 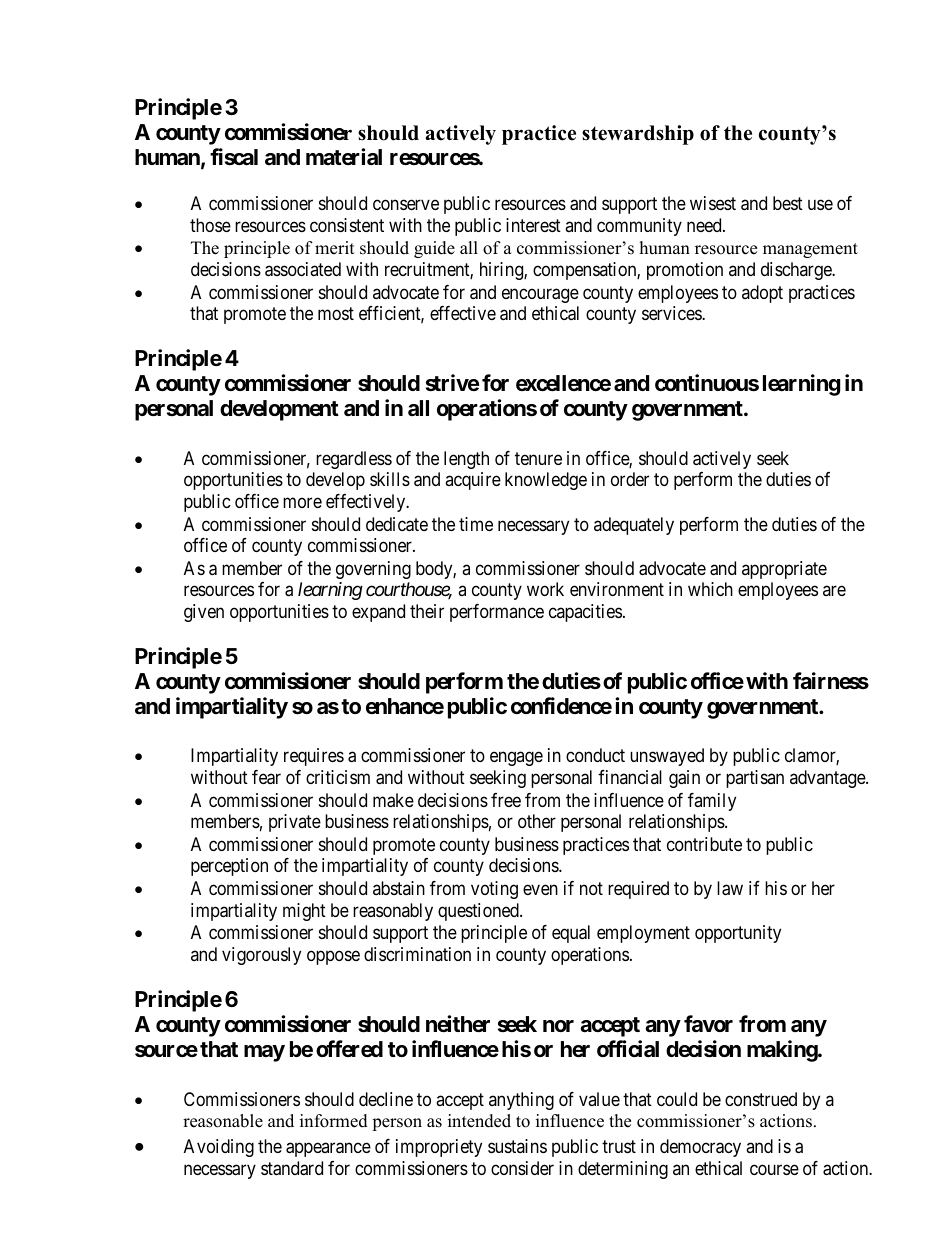 I want to click on standard, so click(x=292, y=1168).
